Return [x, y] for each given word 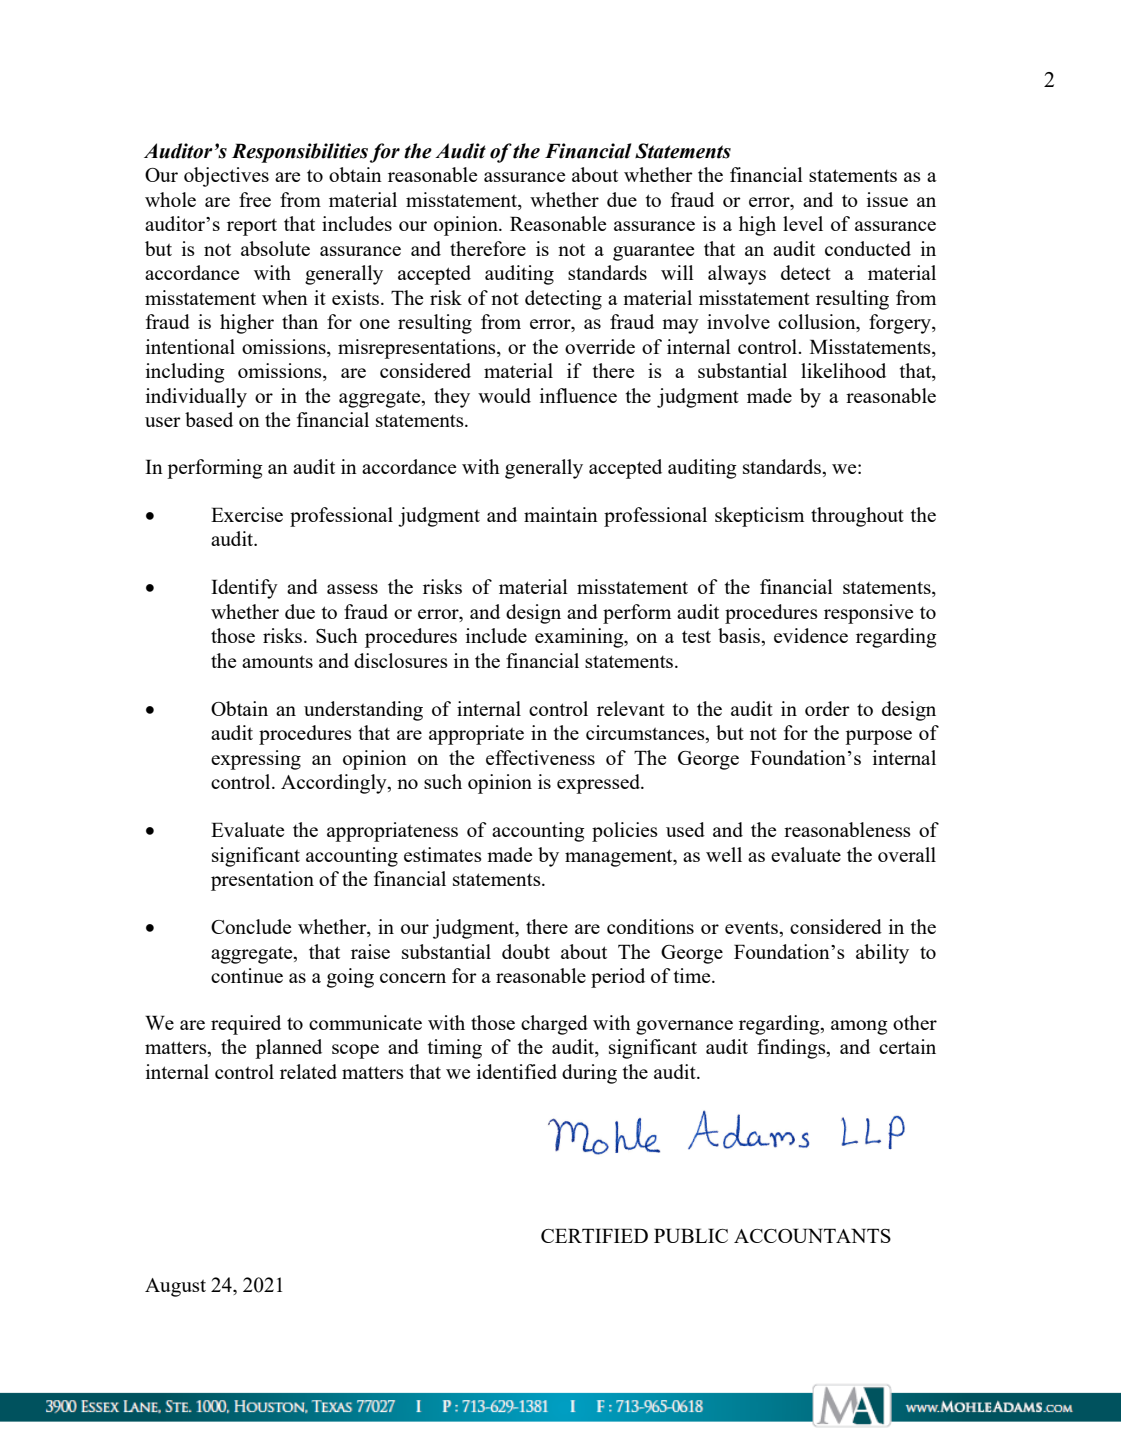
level [803, 223]
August [175, 1287]
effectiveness [540, 757]
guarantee [653, 252]
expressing [256, 760]
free [255, 199]
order [827, 708]
